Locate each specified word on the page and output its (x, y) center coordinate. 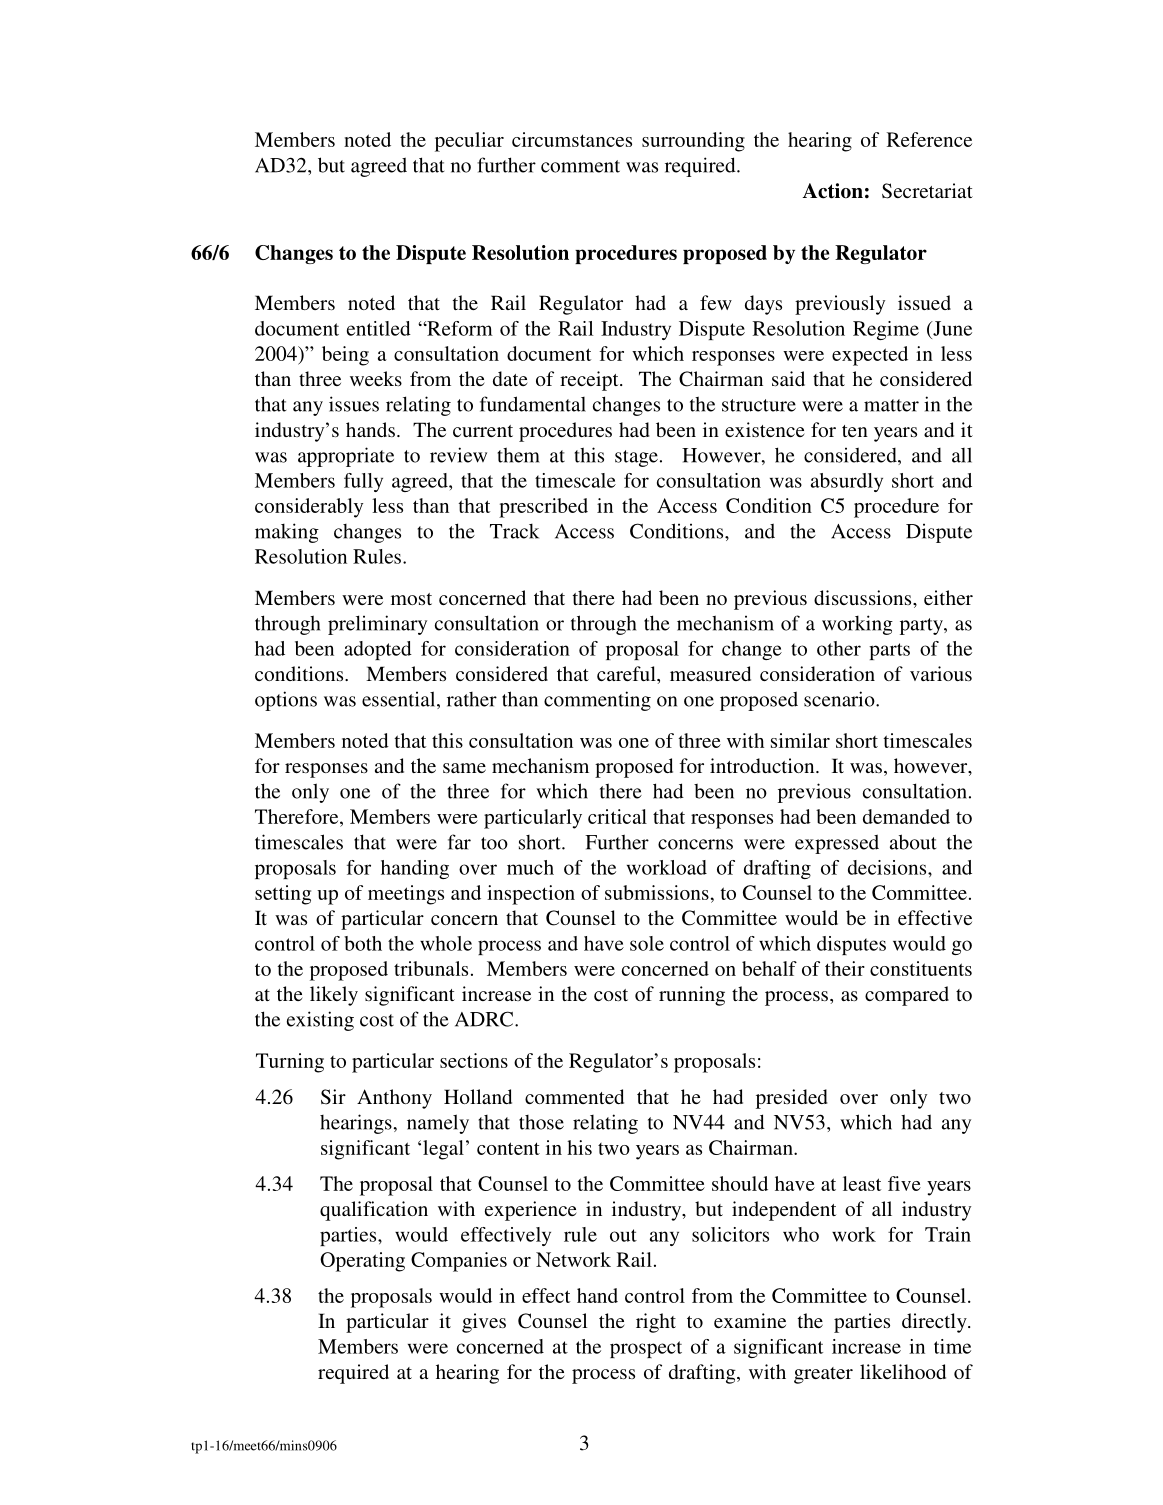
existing (320, 1021)
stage (636, 458)
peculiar (469, 142)
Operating (362, 1262)
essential (400, 700)
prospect (646, 1349)
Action (833, 191)
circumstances (572, 139)
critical (617, 816)
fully (363, 482)
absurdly (847, 482)
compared (907, 996)
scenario (840, 699)
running (692, 996)
